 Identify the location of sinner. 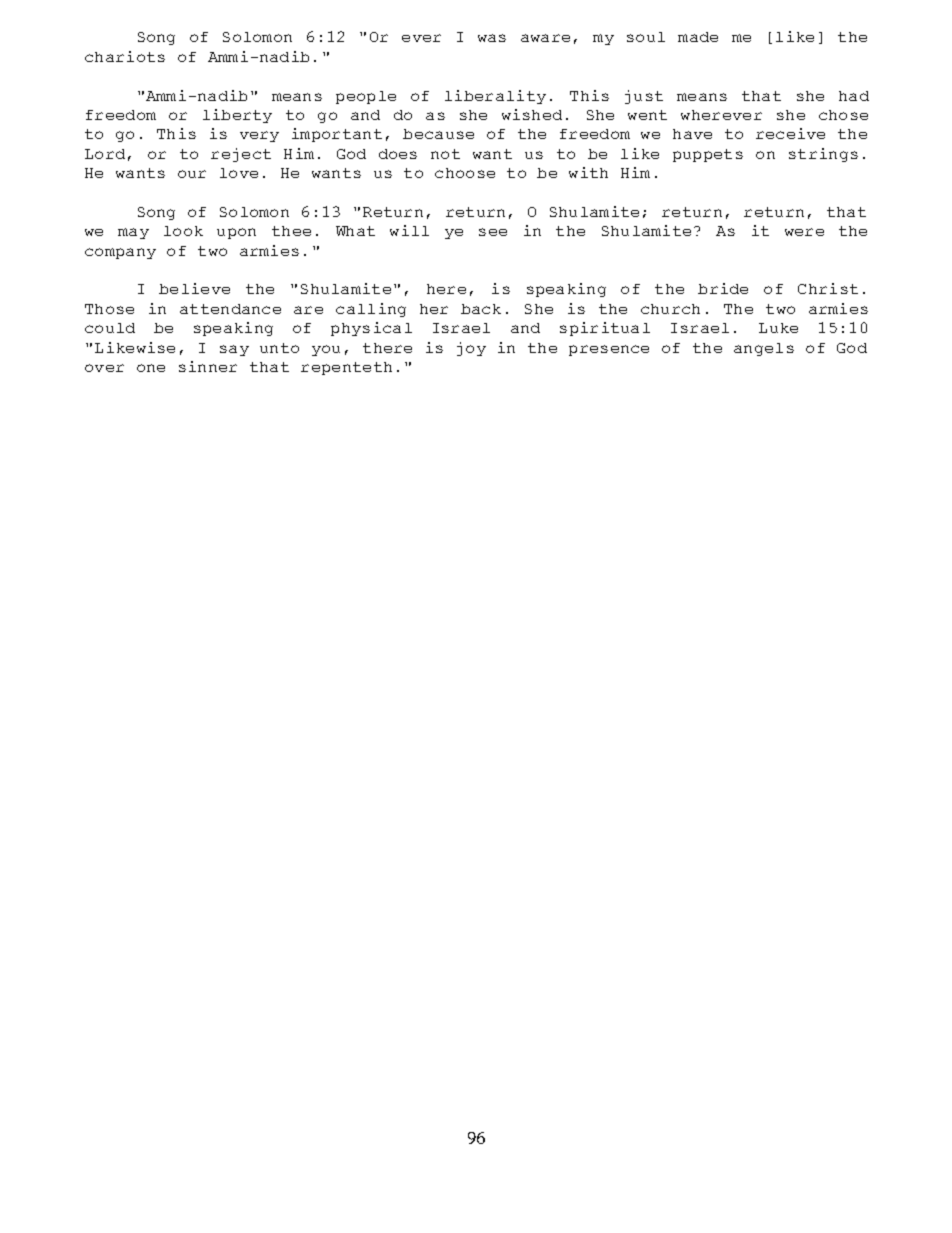
(208, 366).
